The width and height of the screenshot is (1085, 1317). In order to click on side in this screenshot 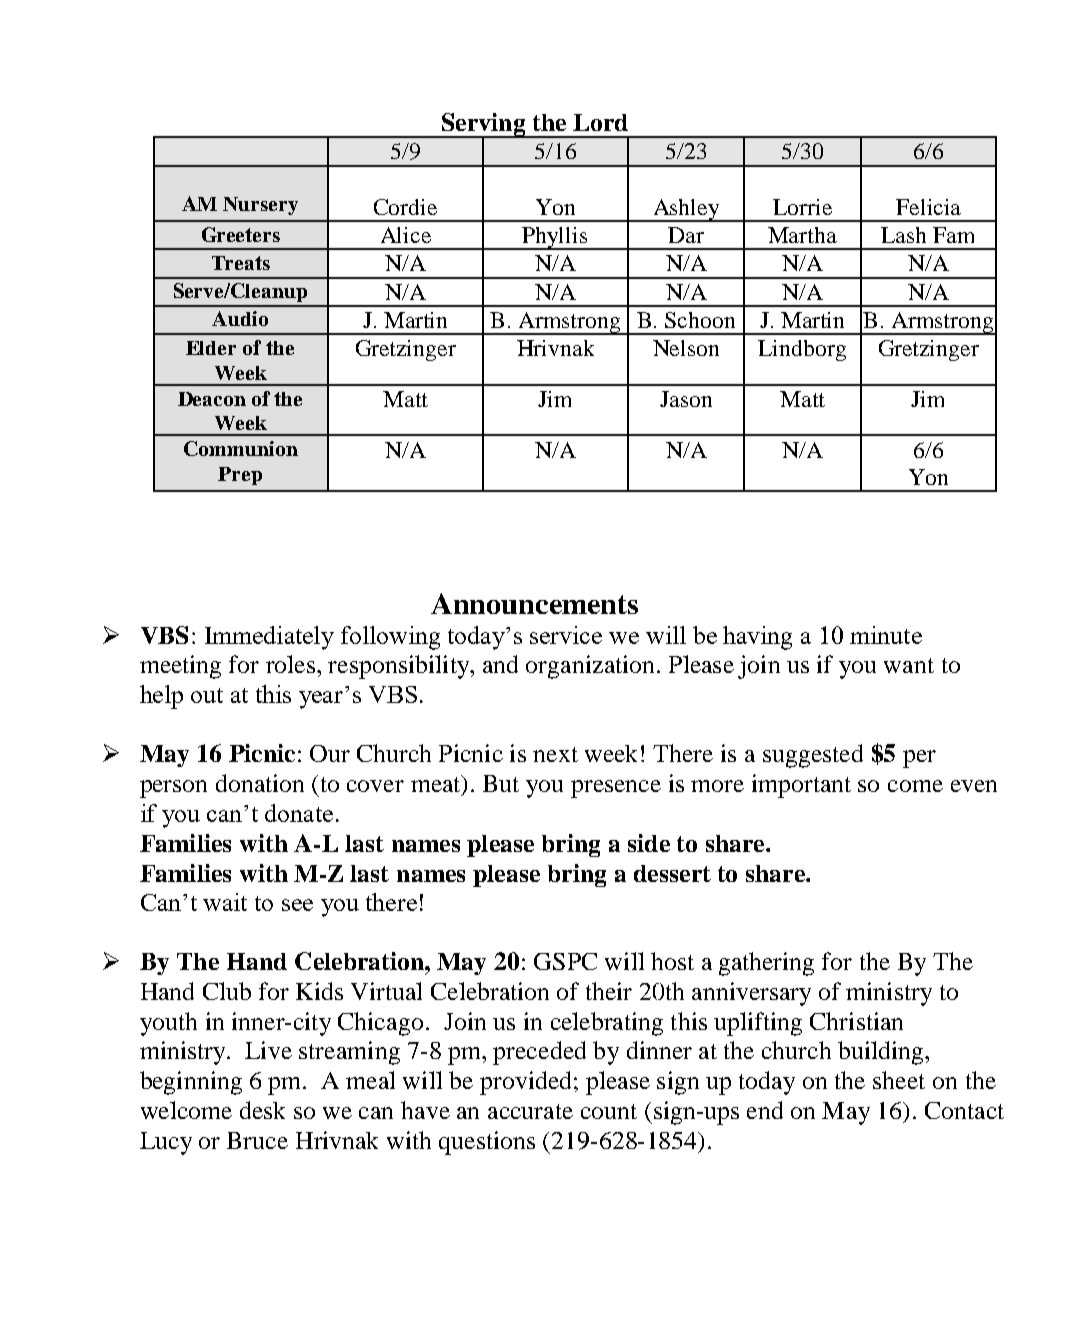, I will do `click(649, 843)`.
